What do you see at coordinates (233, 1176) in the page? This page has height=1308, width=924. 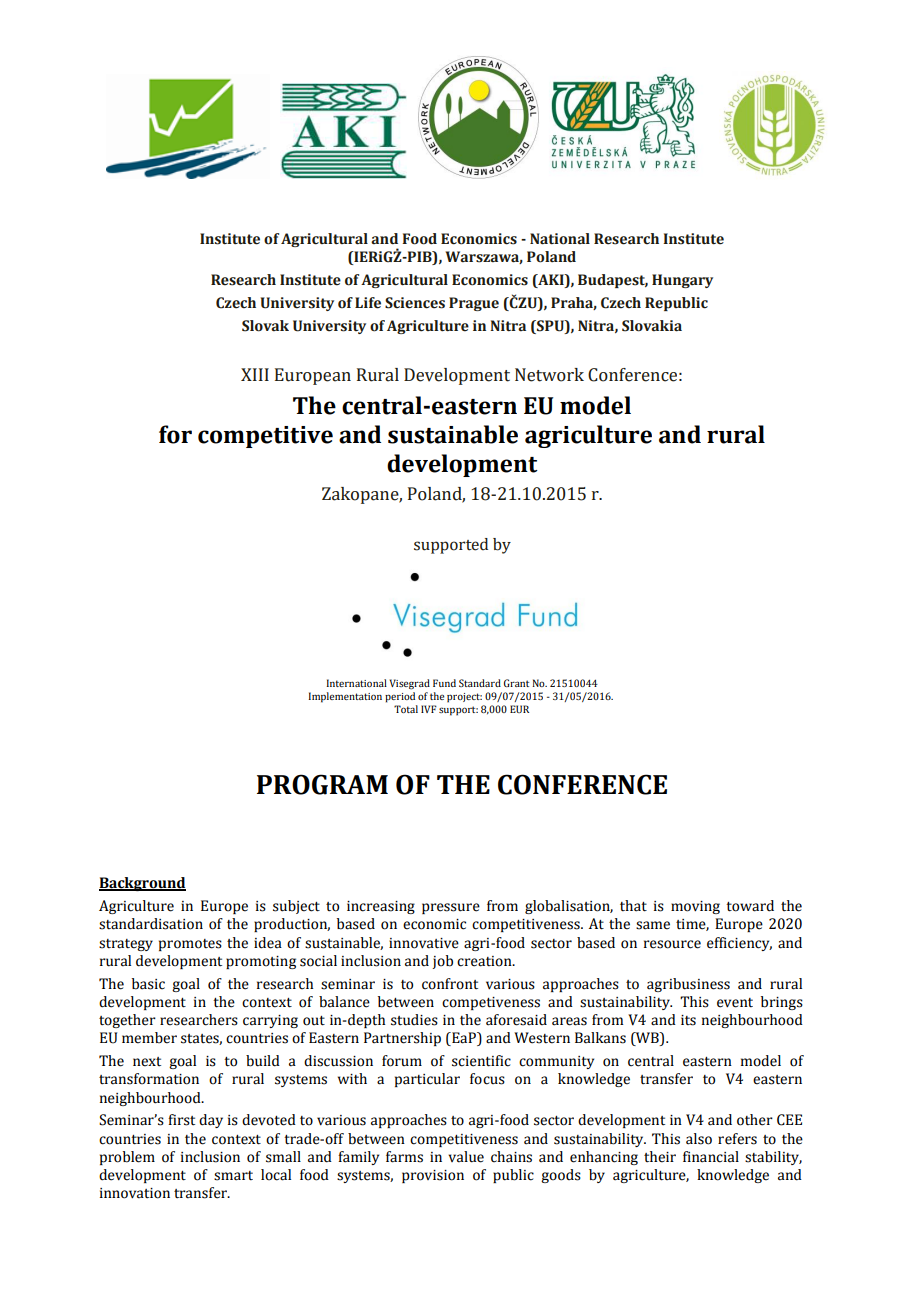 I see `smart` at bounding box center [233, 1176].
